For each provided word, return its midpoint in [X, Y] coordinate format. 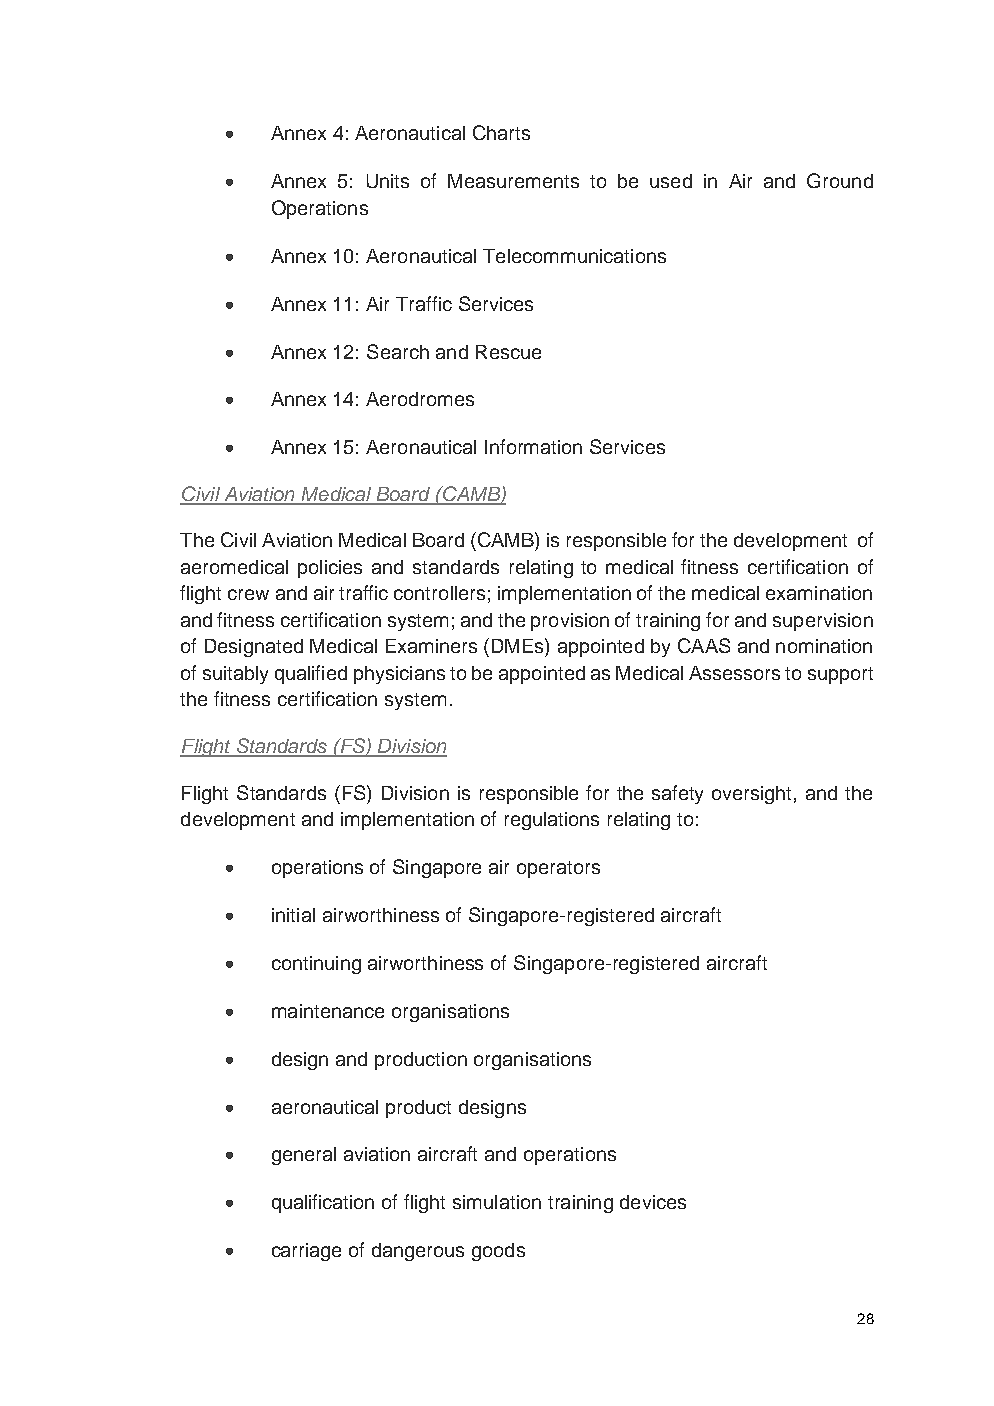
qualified [311, 674]
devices [653, 1202]
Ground [840, 180]
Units [388, 181]
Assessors [734, 673]
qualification [323, 1203]
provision [570, 622]
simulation [497, 1202]
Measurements [513, 181]
